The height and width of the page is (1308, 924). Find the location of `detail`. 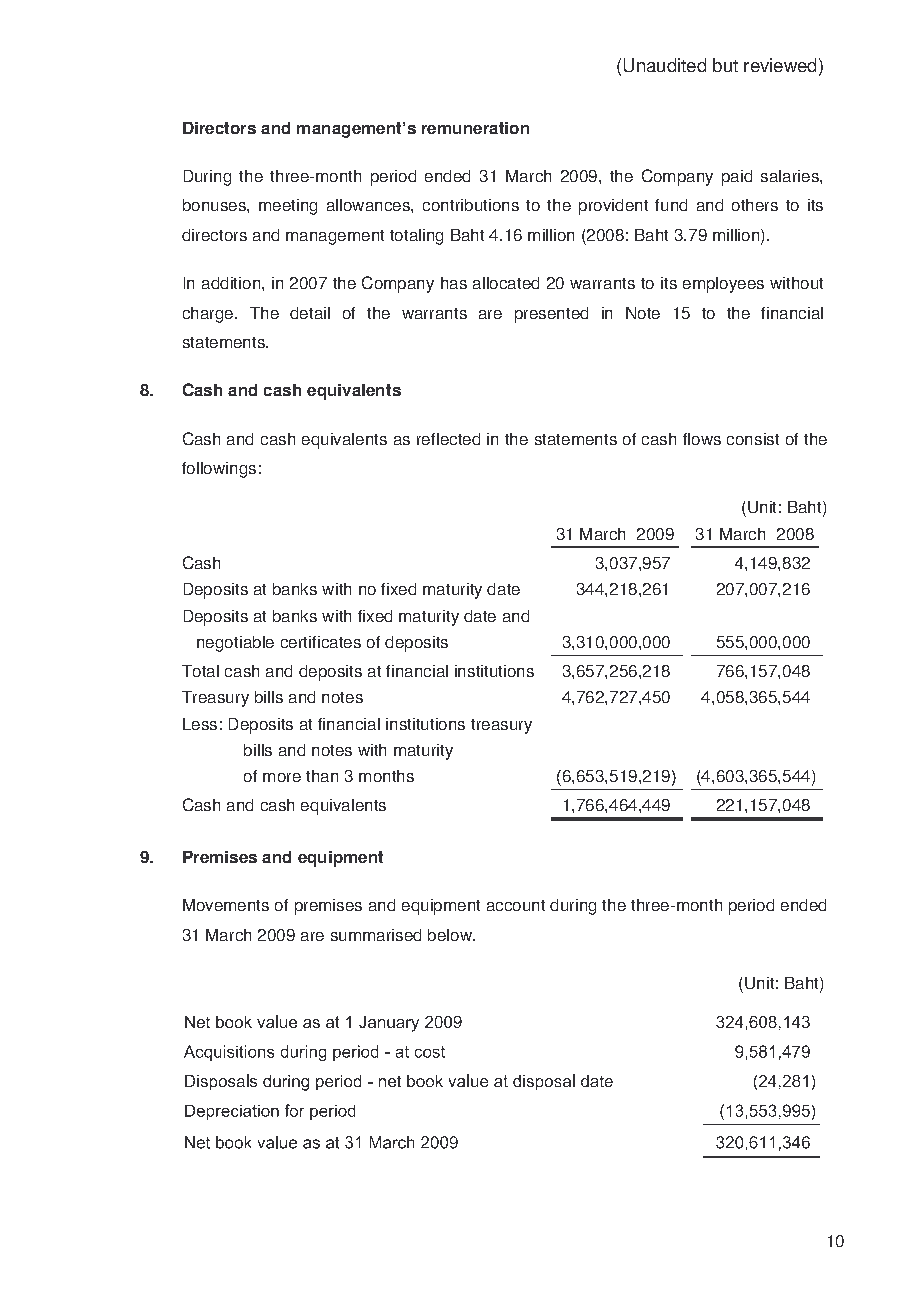

detail is located at coordinates (310, 313).
